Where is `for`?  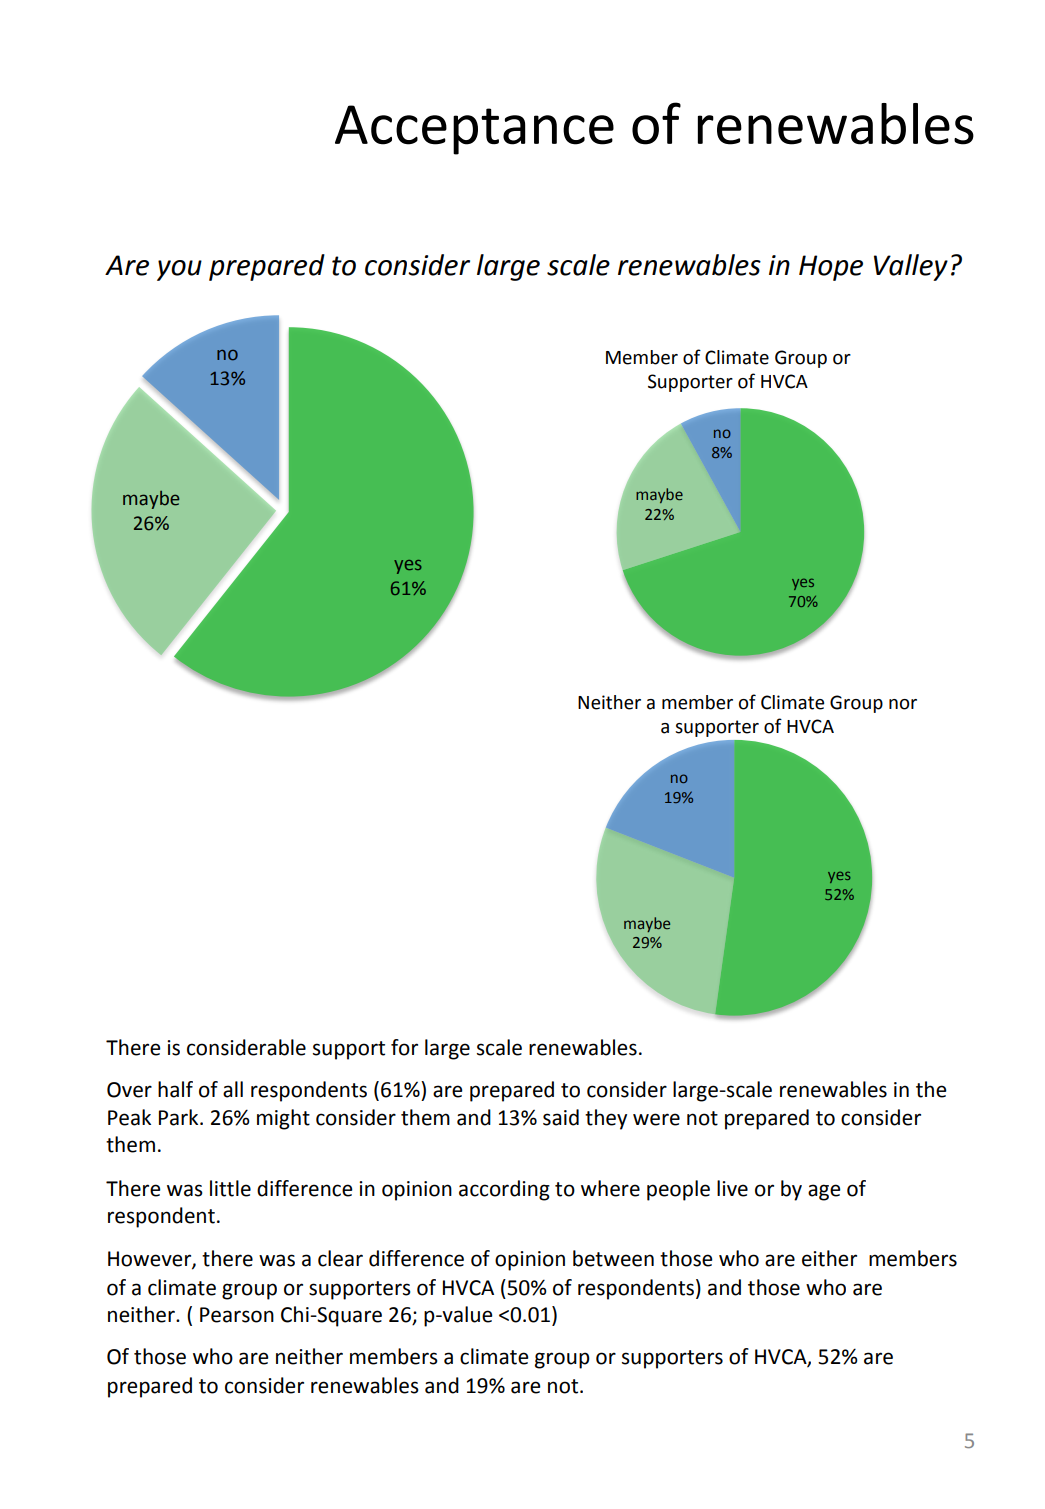 for is located at coordinates (404, 1047).
